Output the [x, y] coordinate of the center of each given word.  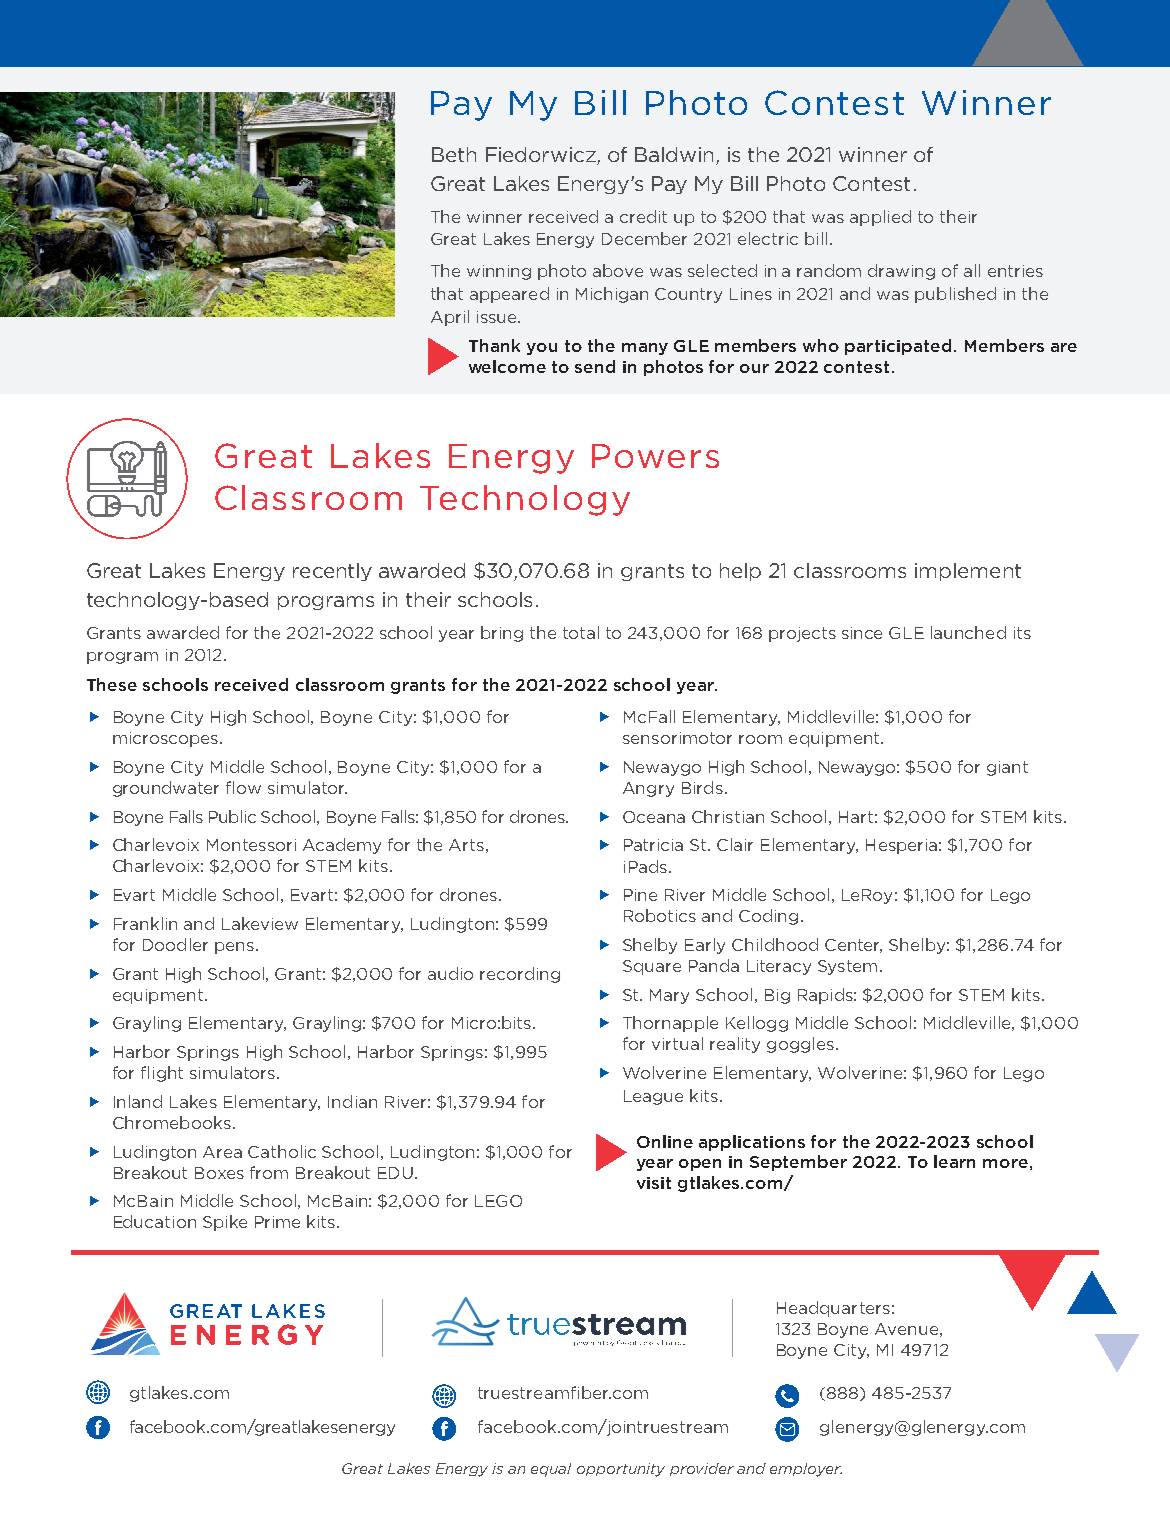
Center [853, 946]
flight [162, 1074]
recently [332, 572]
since [862, 633]
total [581, 632]
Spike [225, 1223]
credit [643, 216]
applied [880, 218]
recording [520, 975]
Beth [454, 154]
